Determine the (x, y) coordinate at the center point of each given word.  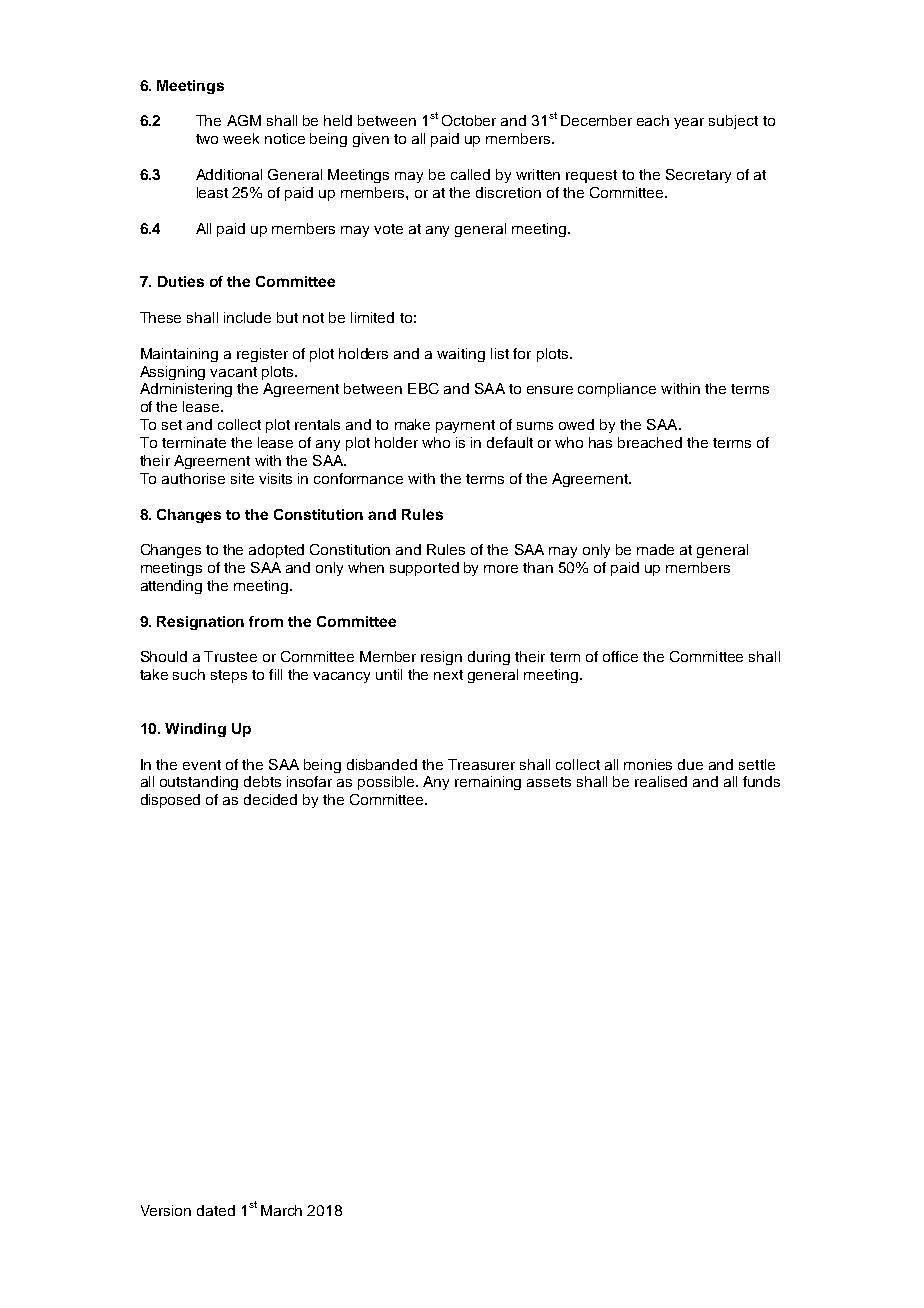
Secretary (698, 176)
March (281, 1210)
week (241, 138)
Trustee (230, 656)
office (620, 656)
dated (216, 1210)
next (448, 675)
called (470, 174)
